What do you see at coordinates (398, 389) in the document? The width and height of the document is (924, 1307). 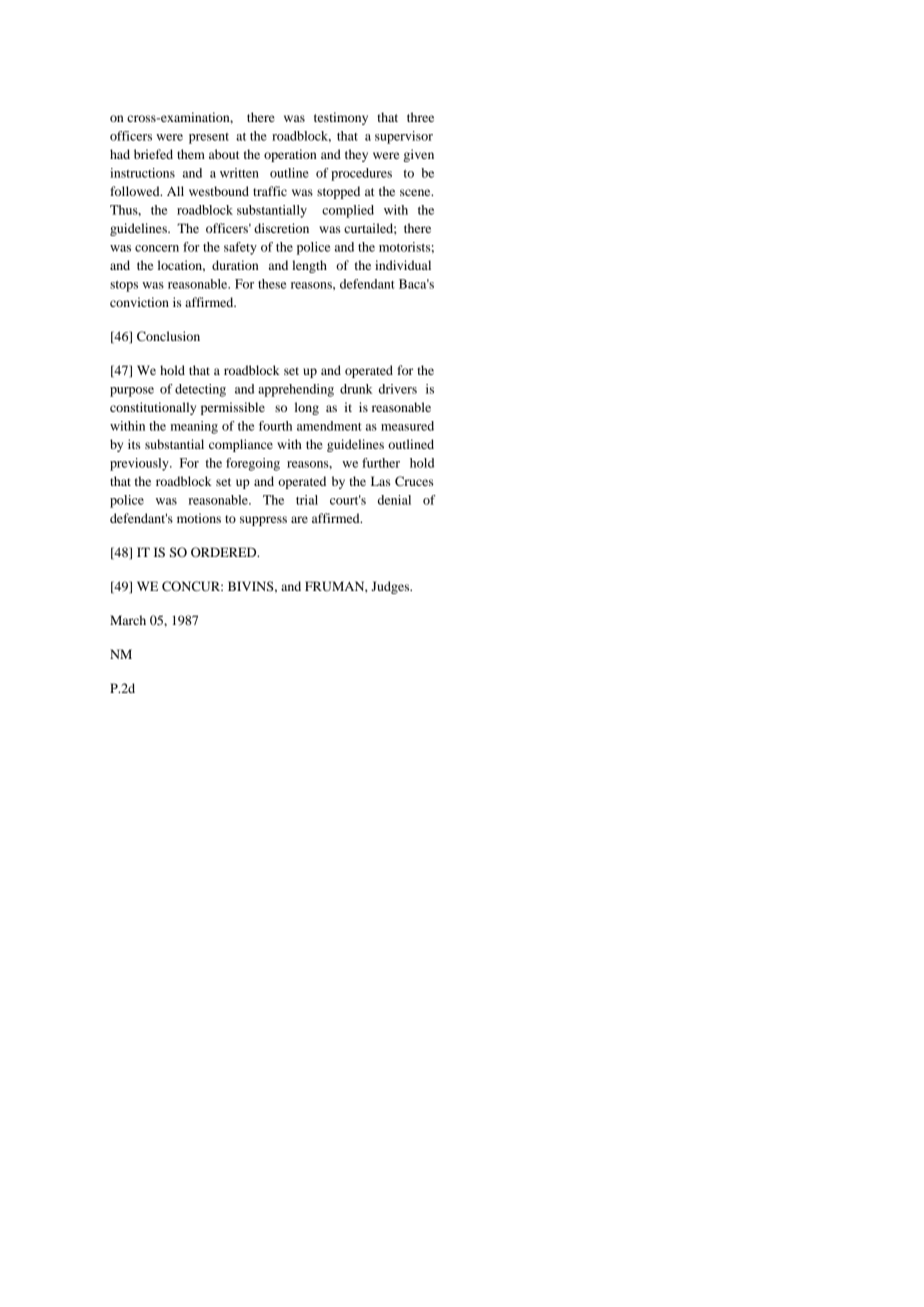 I see `drivers` at bounding box center [398, 389].
